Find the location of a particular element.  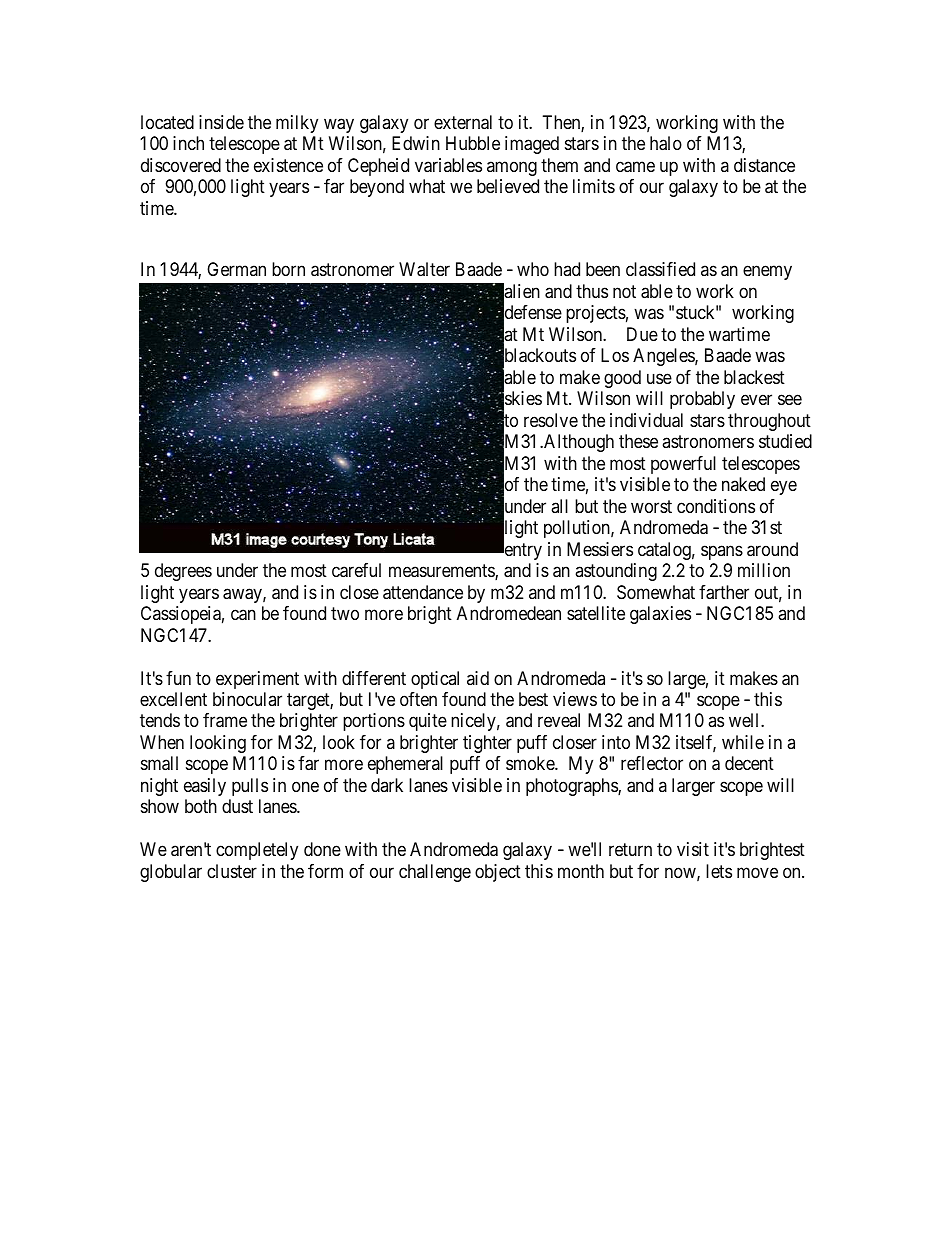

completely is located at coordinates (257, 851).
